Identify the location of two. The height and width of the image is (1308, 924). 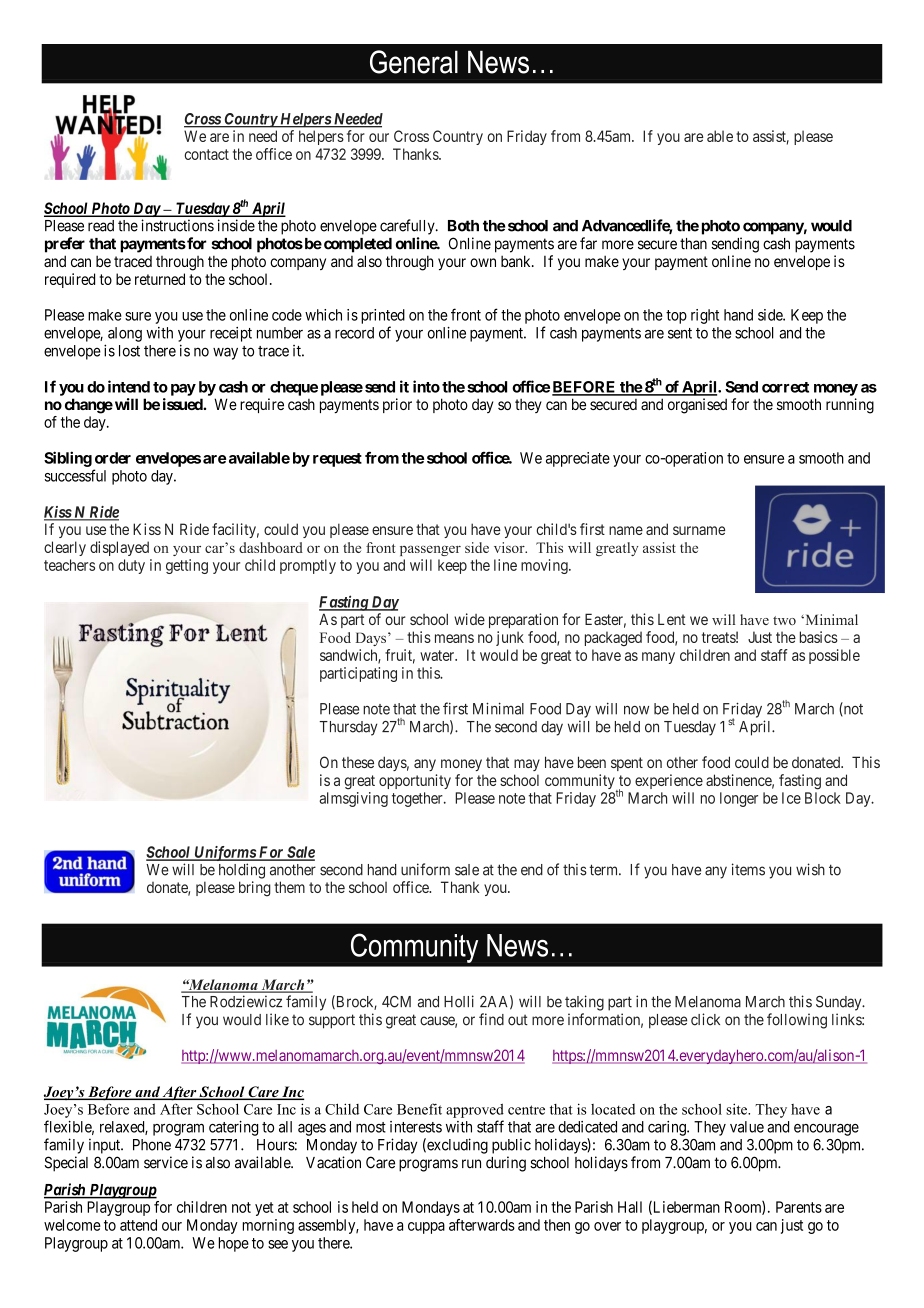
(784, 620).
